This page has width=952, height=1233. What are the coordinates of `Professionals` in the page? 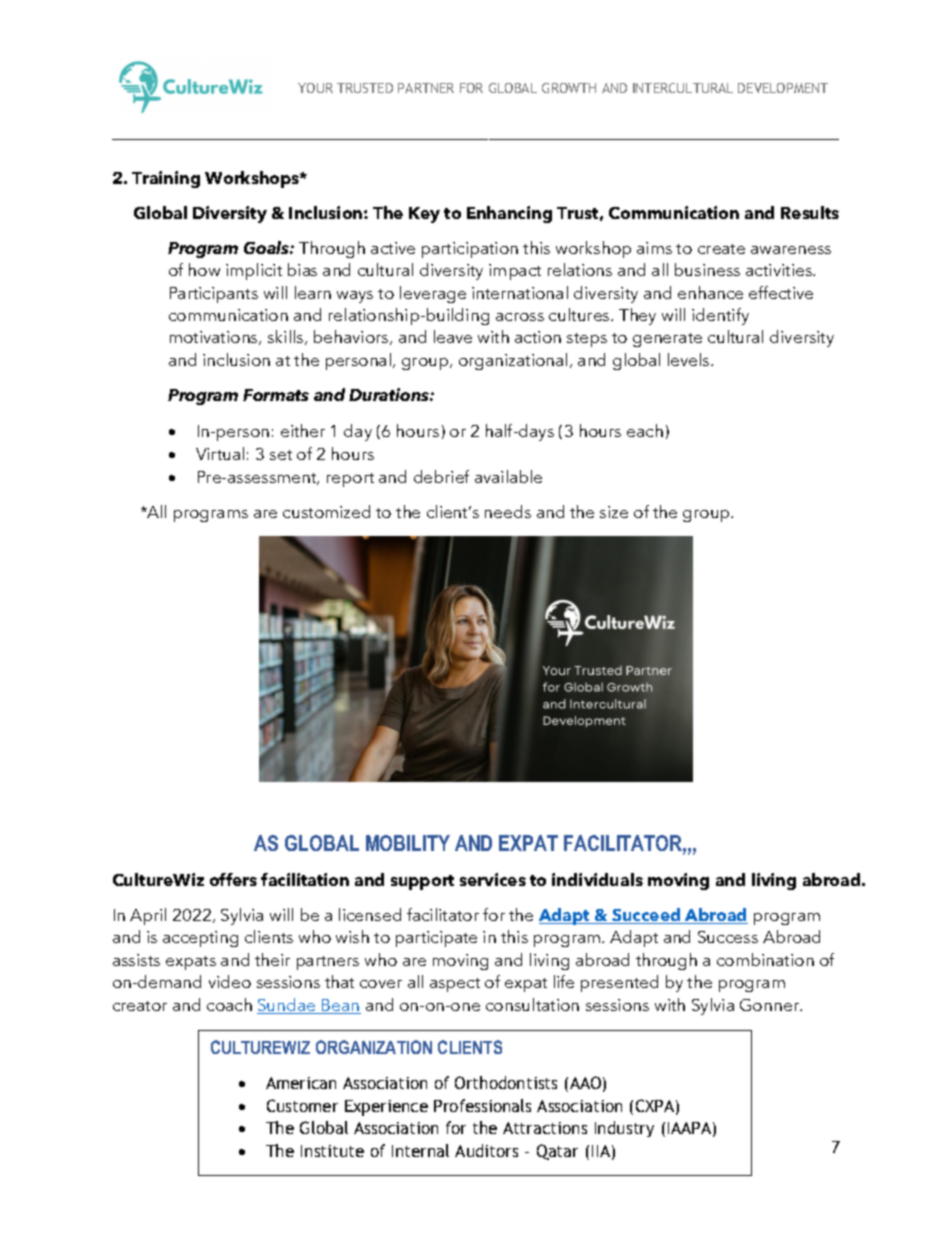 It's located at (482, 1105).
